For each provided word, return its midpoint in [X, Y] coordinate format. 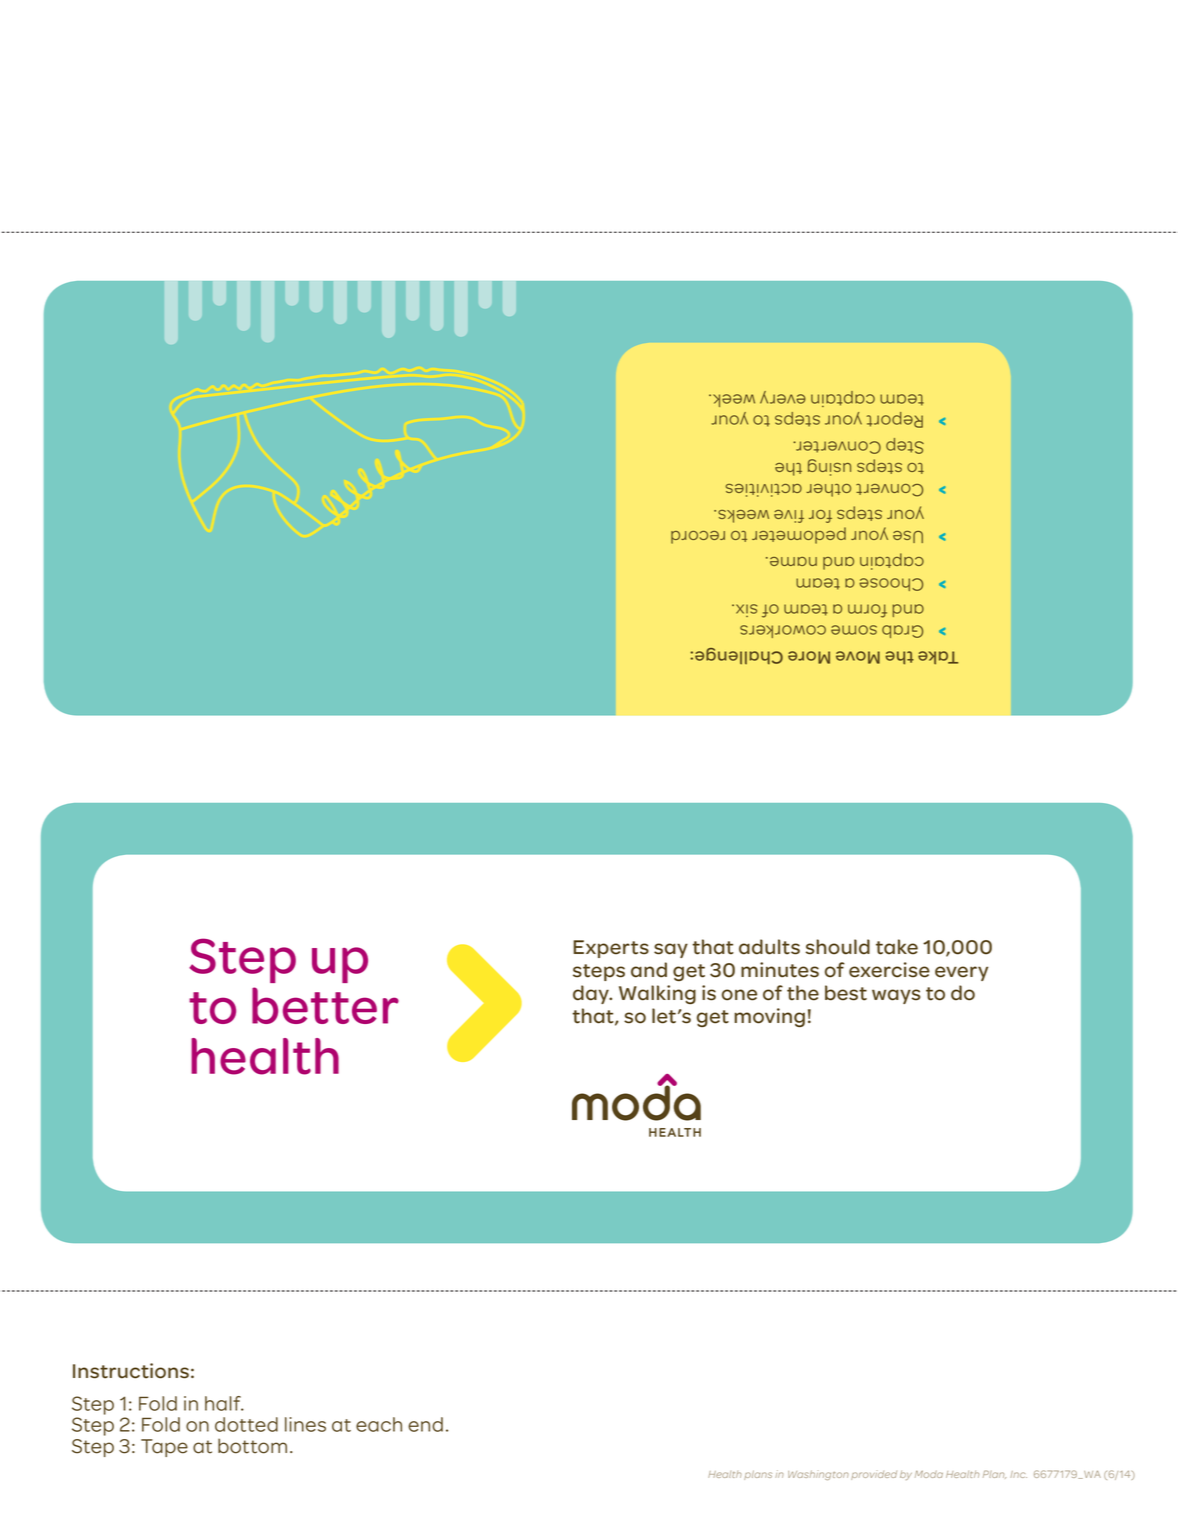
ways [896, 996]
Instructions [131, 1371]
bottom [252, 1446]
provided [874, 1475]
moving [769, 1017]
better [325, 1005]
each [379, 1424]
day [592, 994]
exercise [889, 970]
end [425, 1424]
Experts [611, 949]
